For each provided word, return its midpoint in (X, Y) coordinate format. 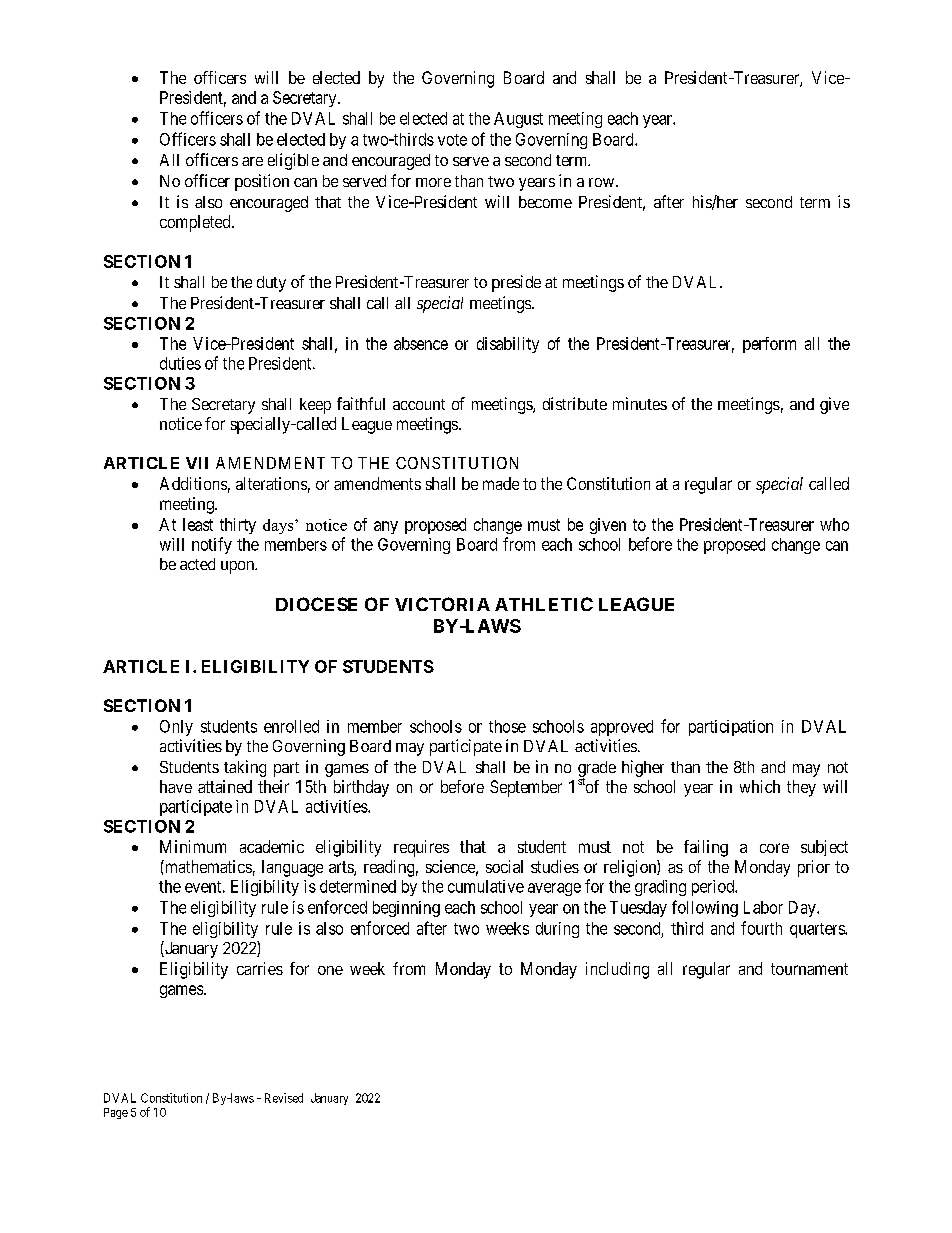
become (545, 202)
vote (452, 140)
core (774, 848)
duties (180, 363)
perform (769, 345)
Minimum (193, 846)
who (834, 524)
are (252, 161)
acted (197, 564)
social (504, 866)
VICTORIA (442, 604)
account (419, 404)
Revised (284, 1098)
